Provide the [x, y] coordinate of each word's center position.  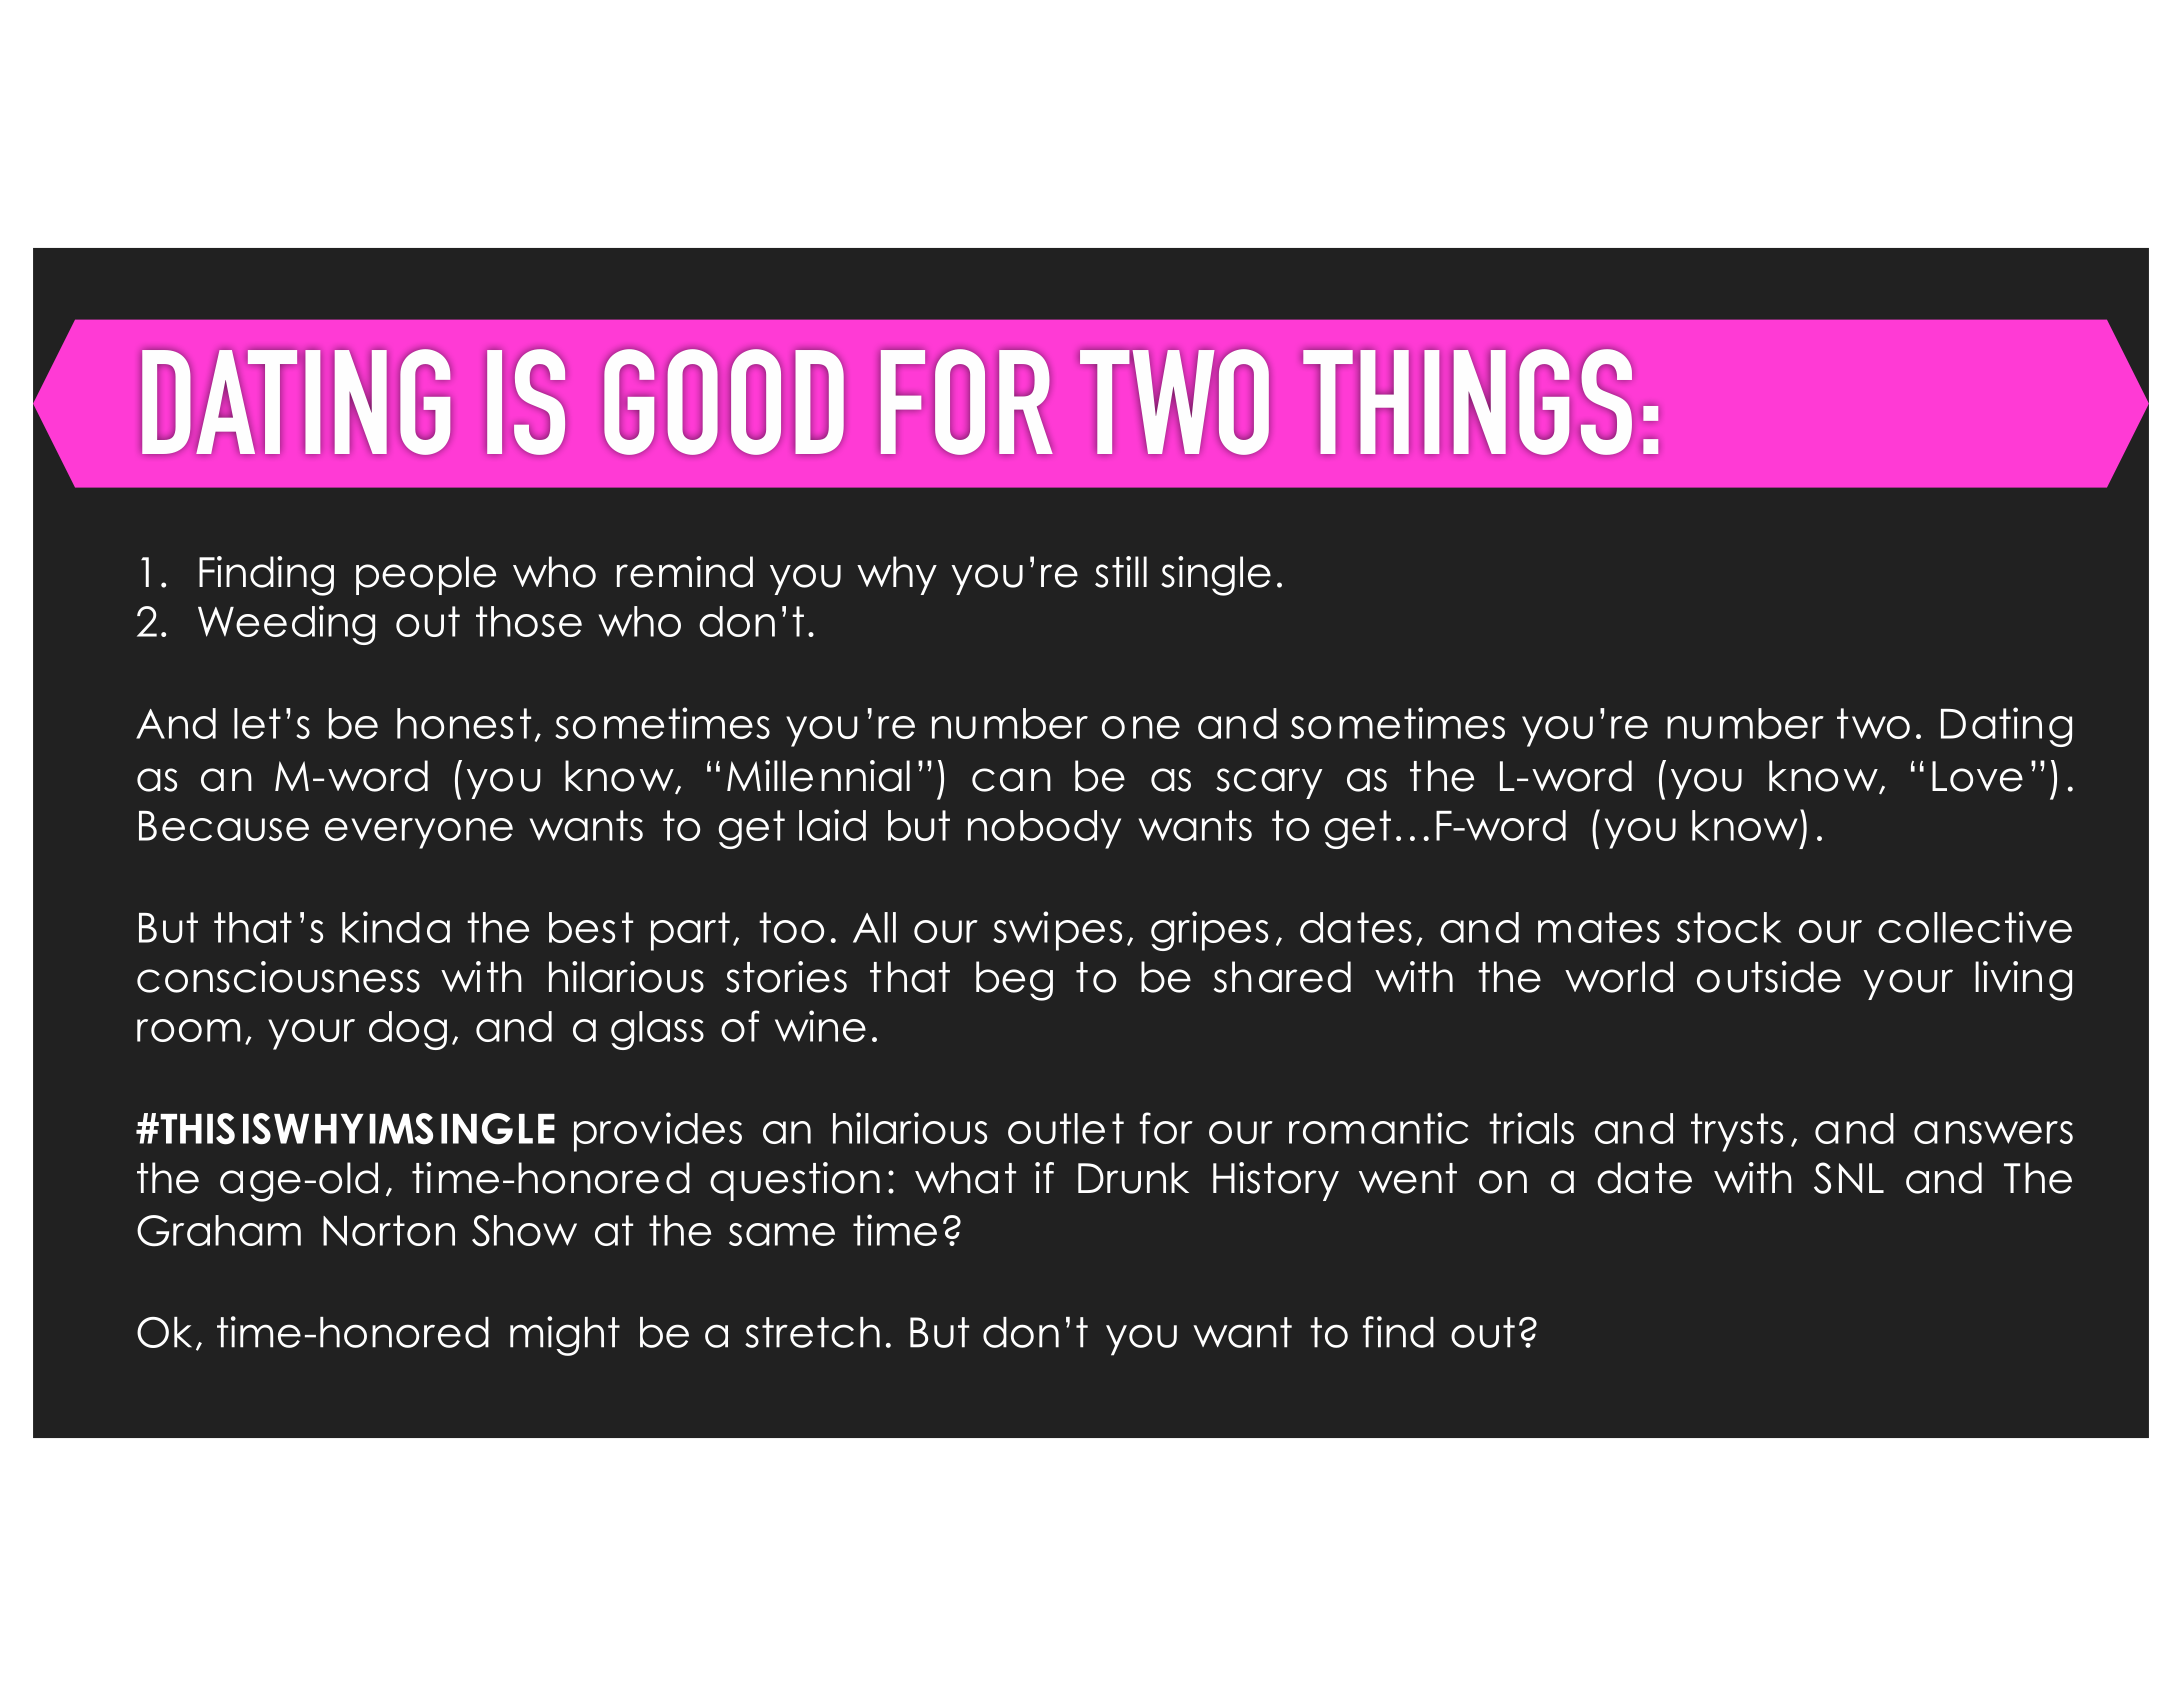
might [565, 1336]
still [1121, 572]
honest [464, 723]
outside [1769, 977]
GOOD [724, 402]
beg [1014, 981]
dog [408, 1030]
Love [1977, 776]
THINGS [1467, 402]
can [1011, 780]
